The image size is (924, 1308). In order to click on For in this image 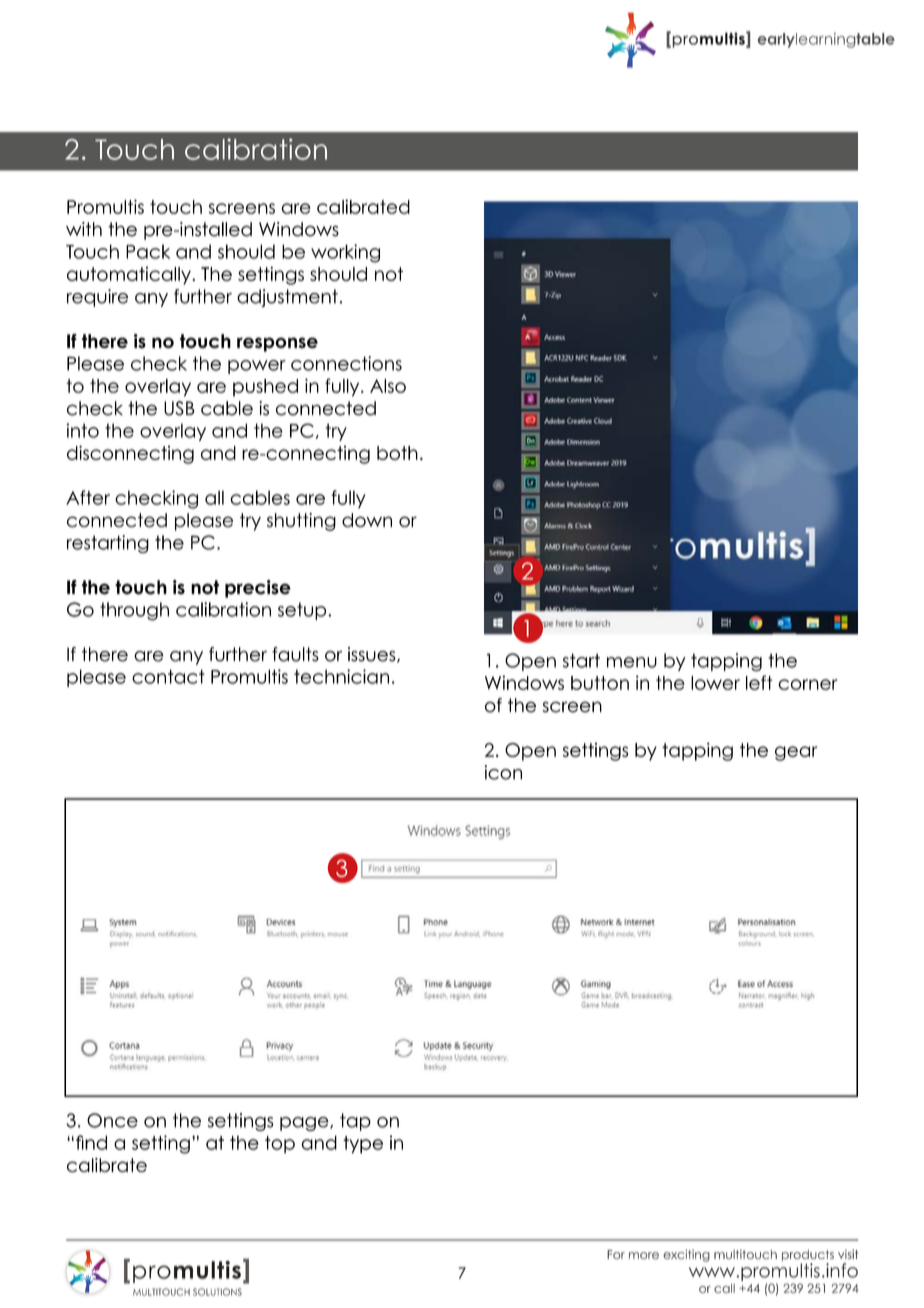, I will do `click(616, 1254)`.
